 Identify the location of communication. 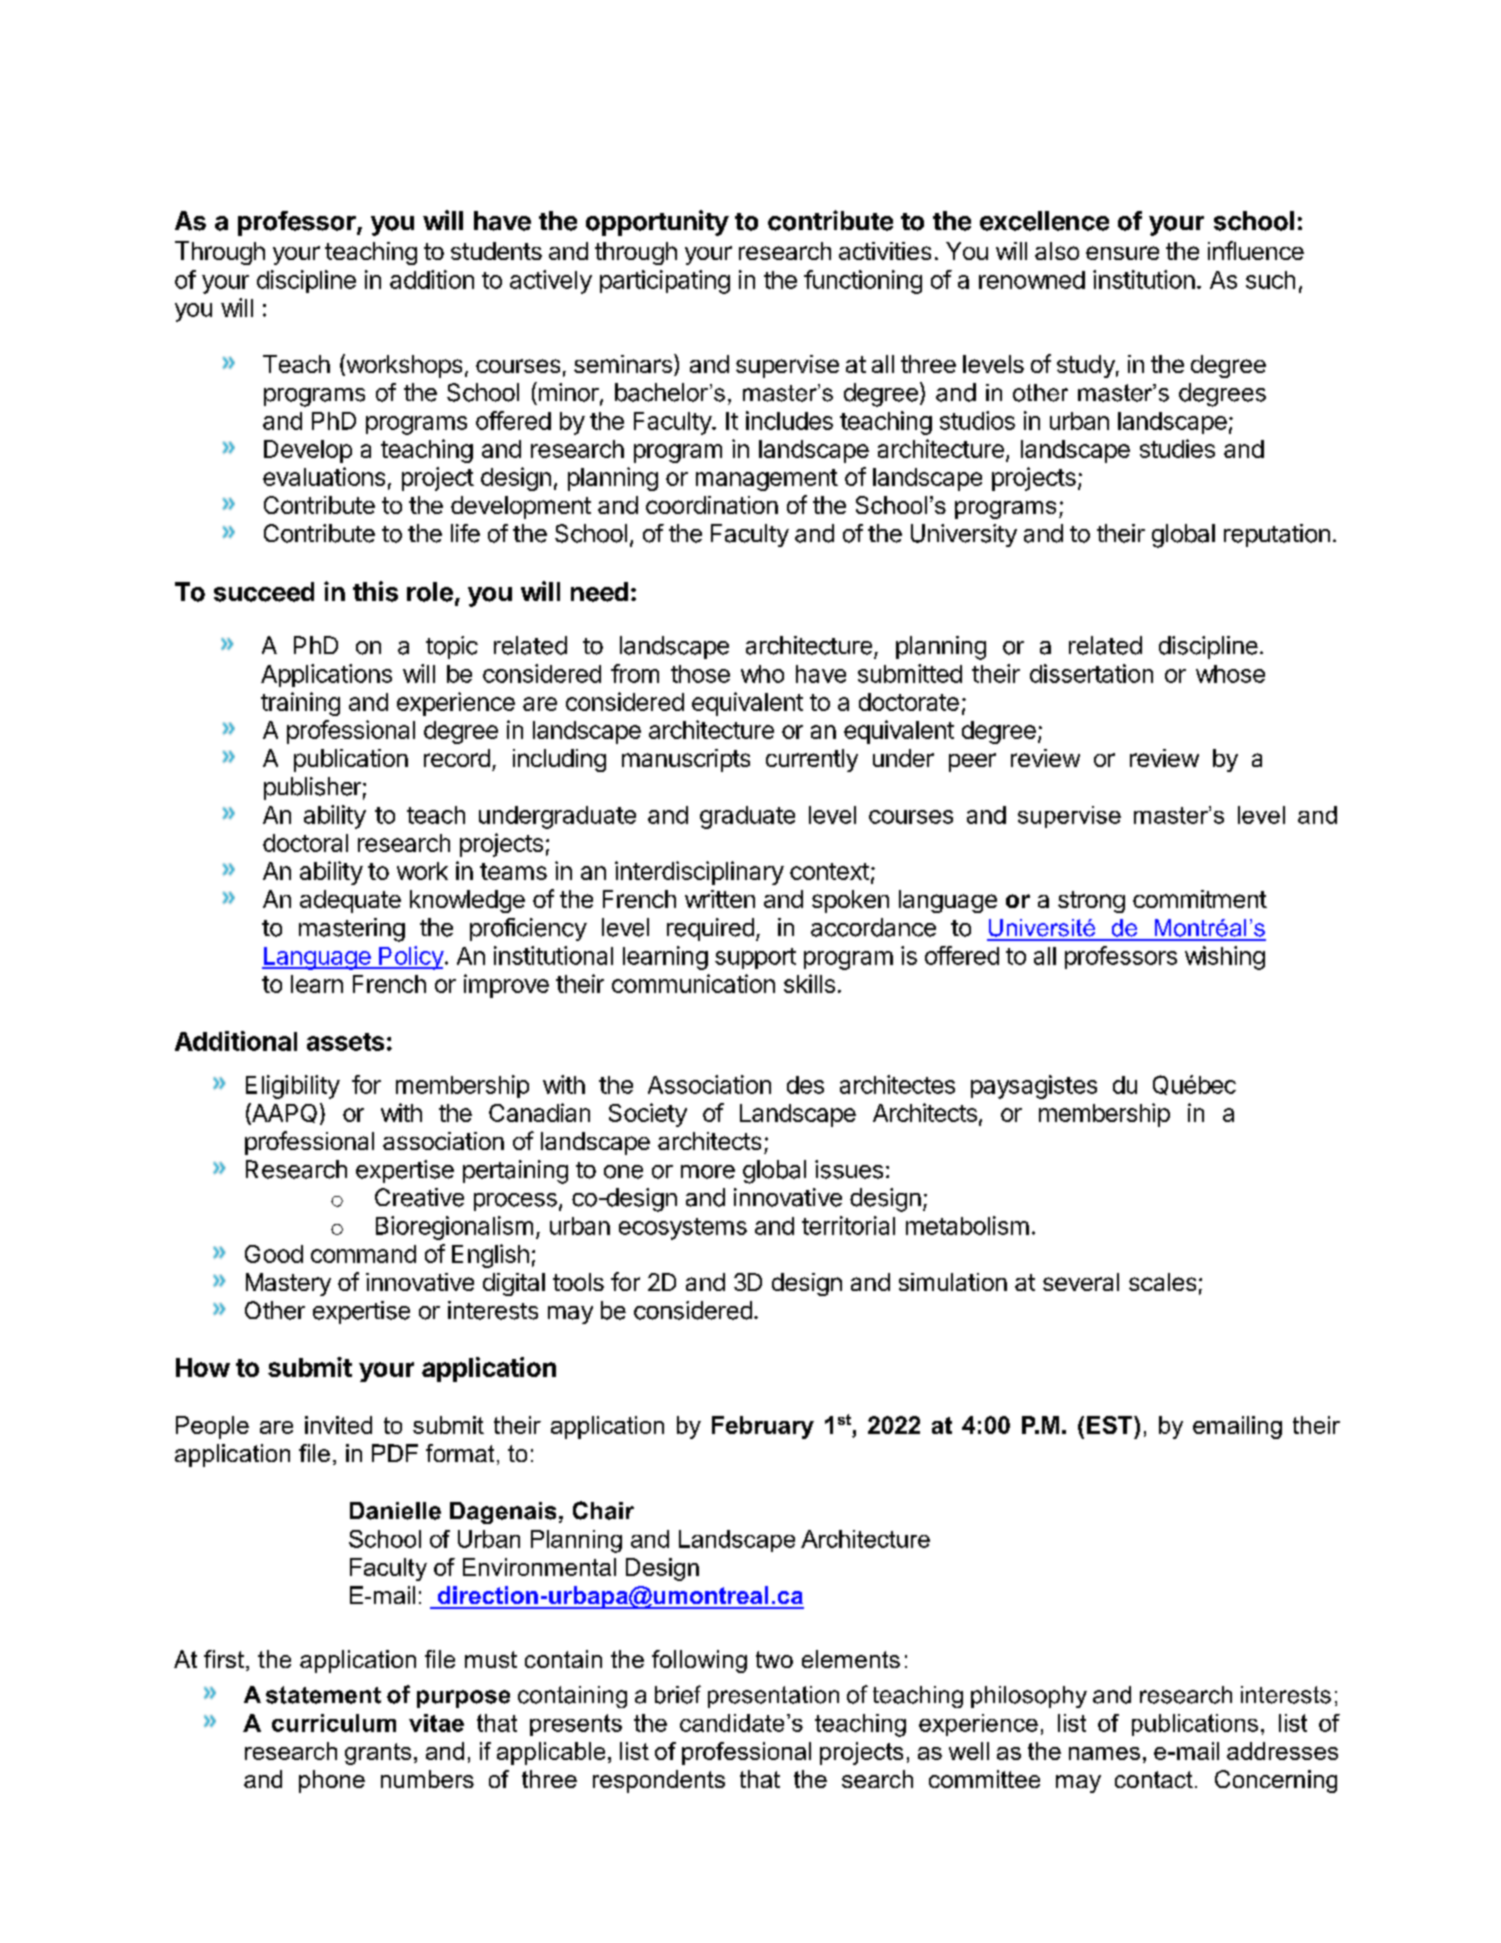
(693, 983).
